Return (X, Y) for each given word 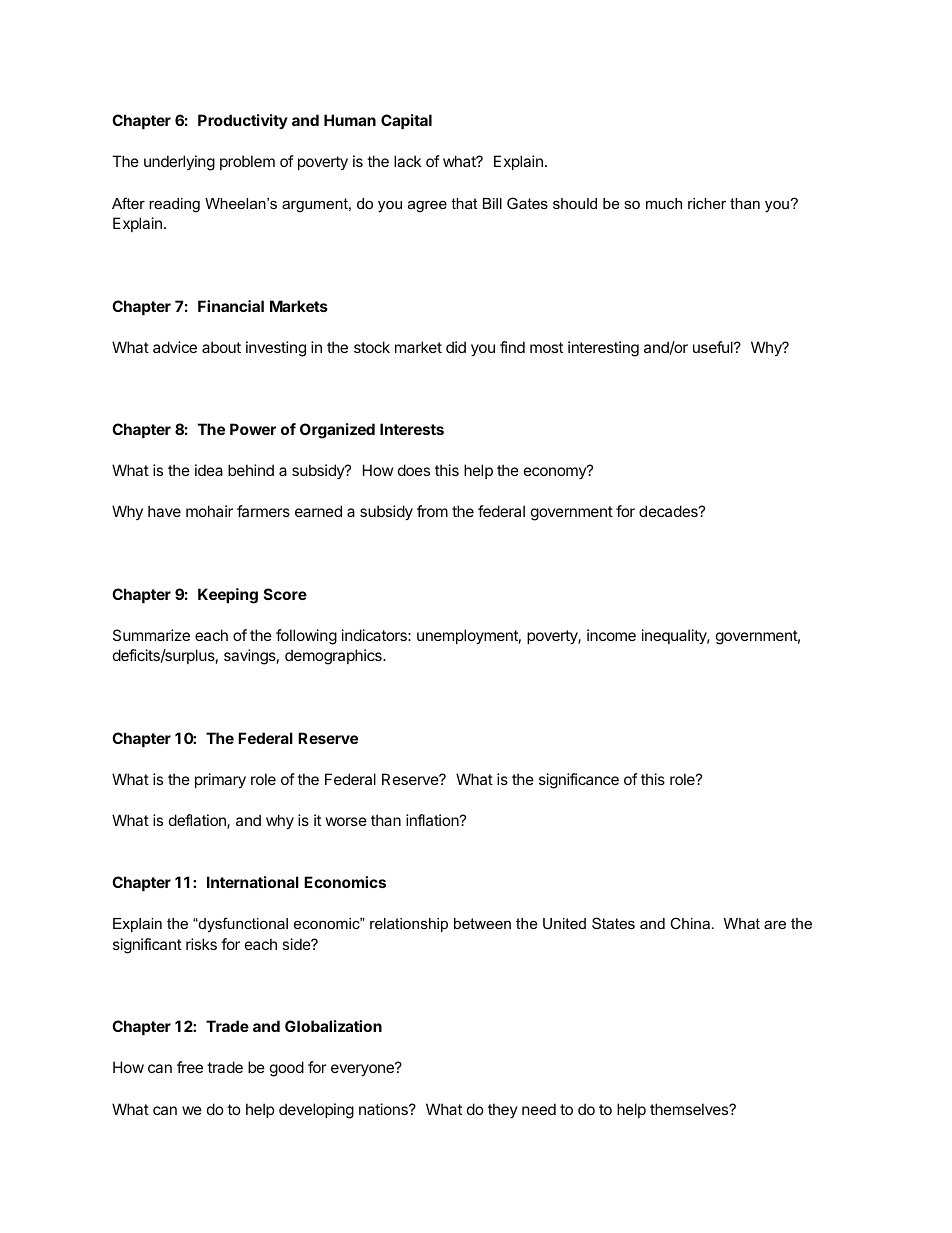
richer (707, 203)
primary (220, 780)
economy (556, 472)
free (190, 1067)
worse (346, 821)
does (414, 470)
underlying (179, 163)
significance (579, 781)
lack (407, 161)
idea (209, 470)
